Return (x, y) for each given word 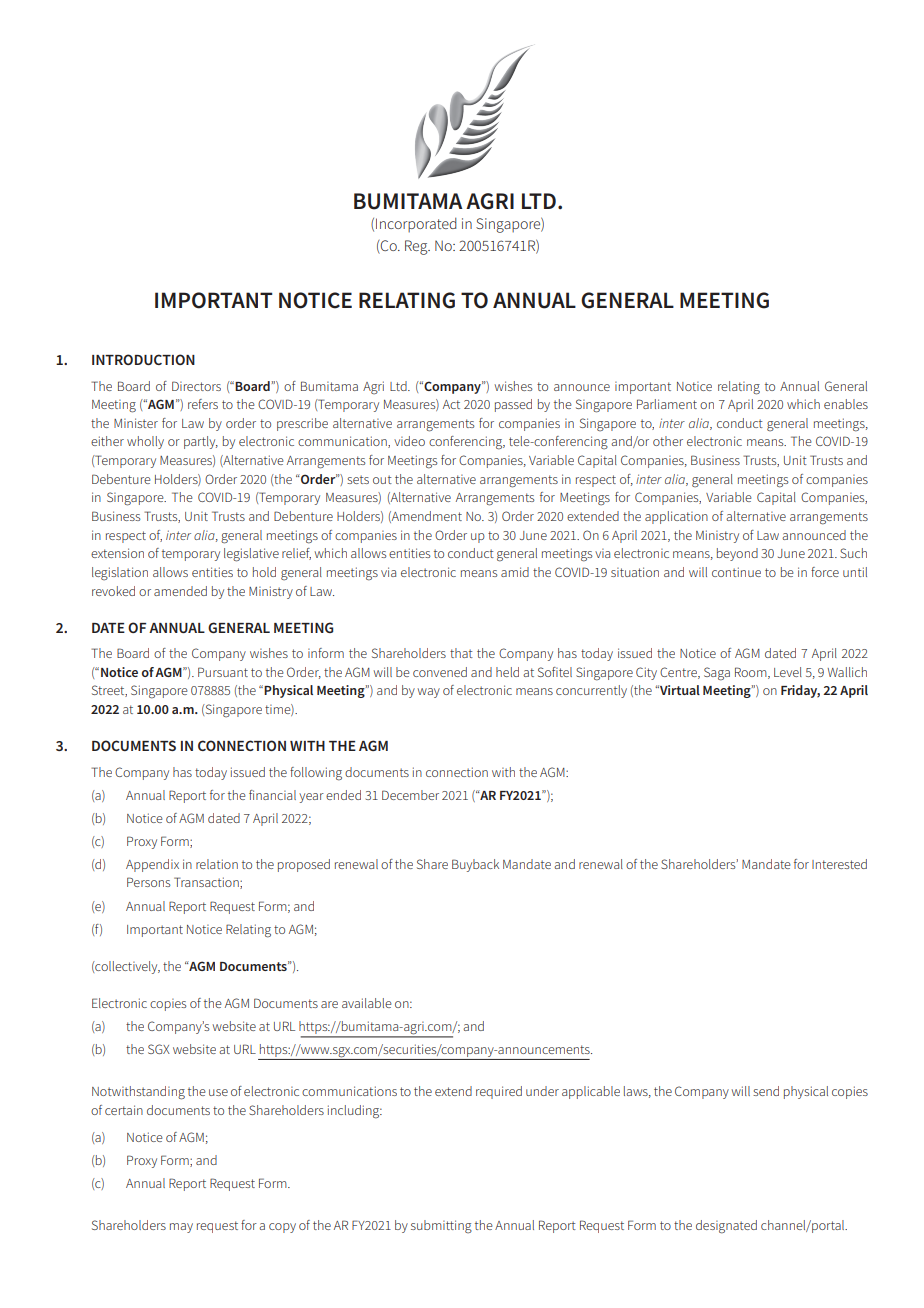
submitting (441, 1227)
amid (515, 572)
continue (736, 572)
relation (217, 864)
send (766, 1091)
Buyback (475, 865)
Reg (417, 247)
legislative (251, 555)
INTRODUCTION (143, 359)
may (181, 1228)
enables (846, 404)
